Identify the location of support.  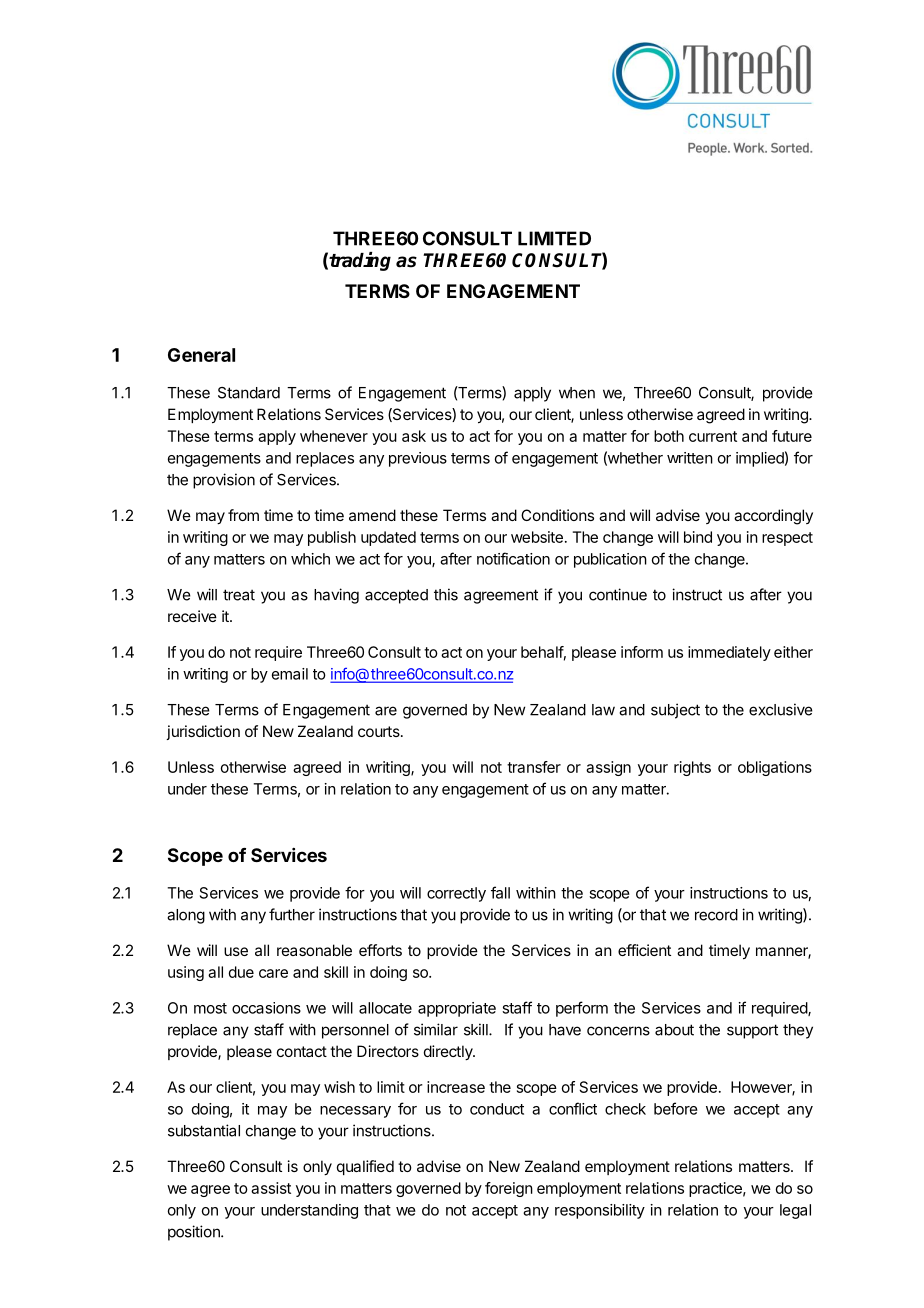
(752, 1031).
